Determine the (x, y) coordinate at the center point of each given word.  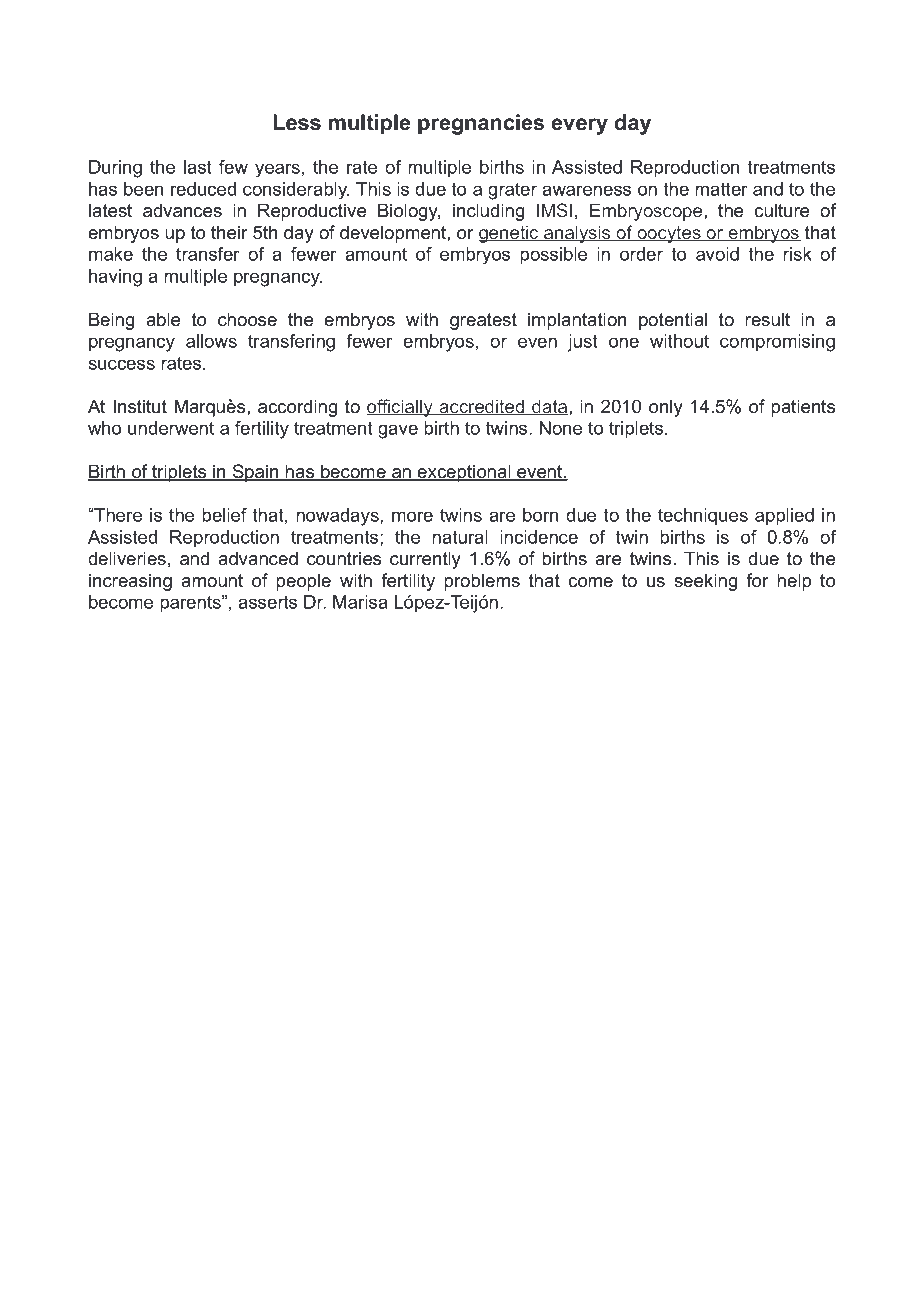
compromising (777, 343)
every (579, 126)
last (198, 167)
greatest (483, 321)
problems (482, 582)
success (122, 364)
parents (191, 604)
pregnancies (481, 124)
